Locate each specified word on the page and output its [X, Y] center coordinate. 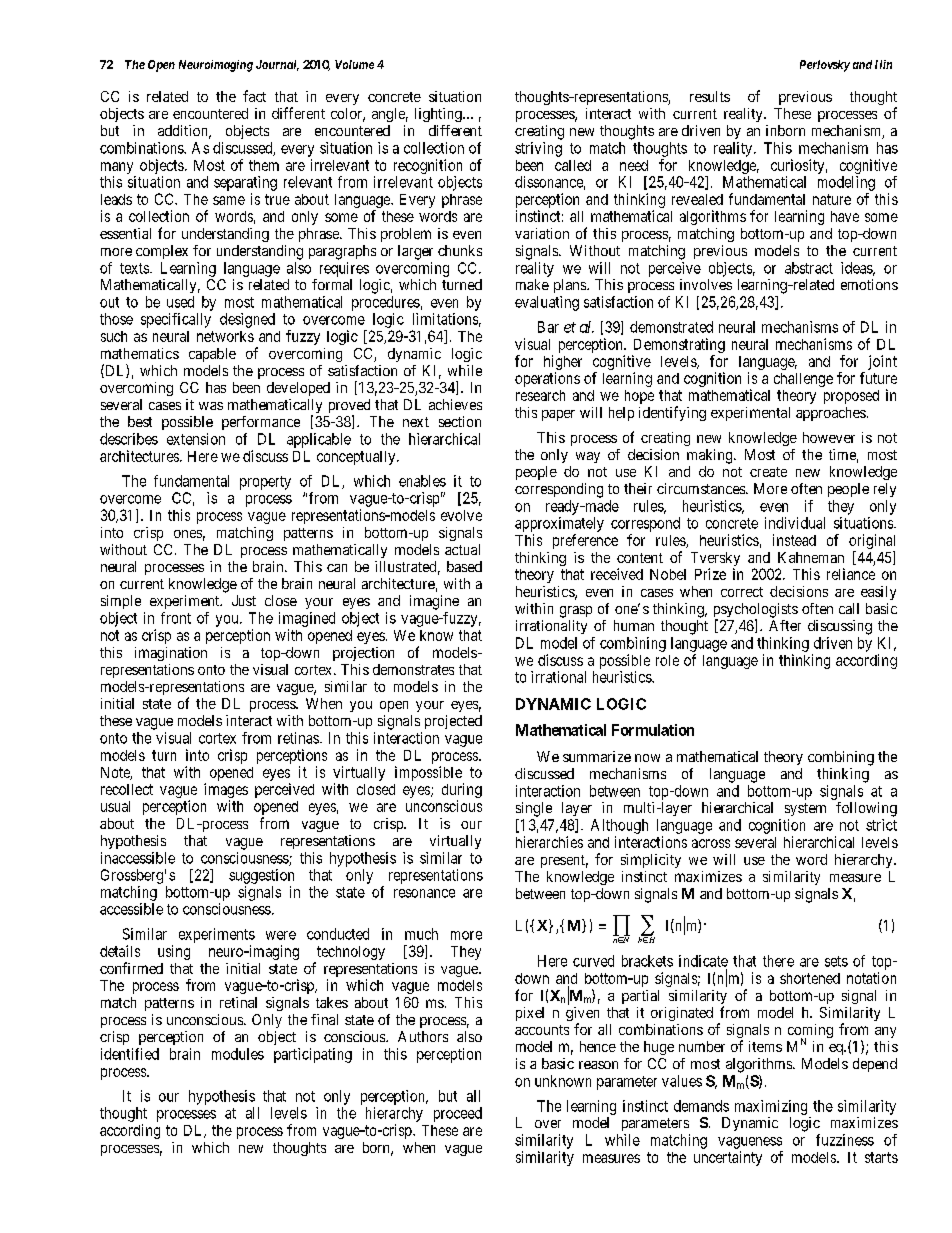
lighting [439, 115]
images [226, 790]
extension [196, 439]
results [710, 96]
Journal [277, 65]
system [805, 809]
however [829, 437]
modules [238, 1054]
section [460, 421]
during [462, 790]
